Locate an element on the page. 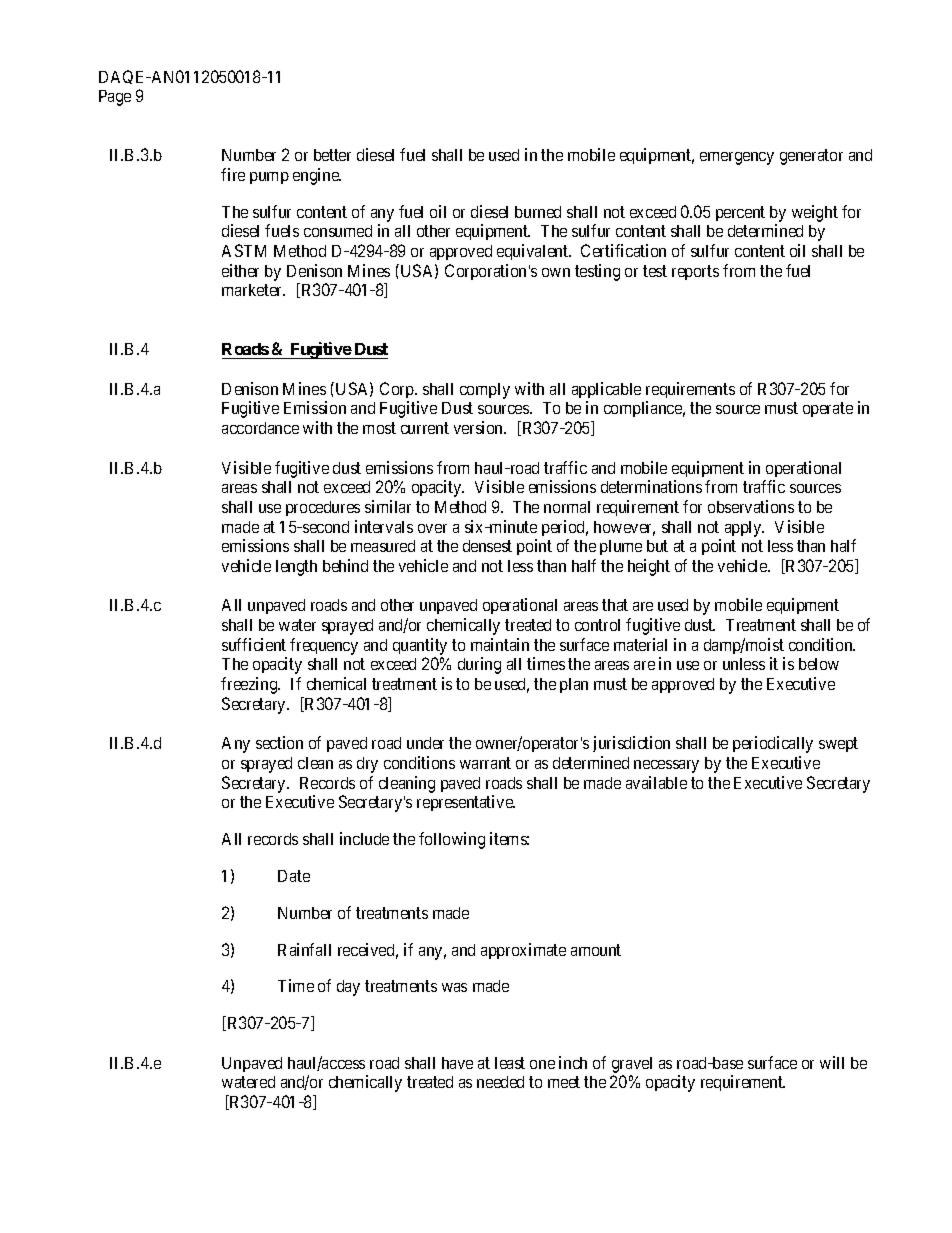 The height and width of the page is (1233, 952). have is located at coordinates (457, 1063).
